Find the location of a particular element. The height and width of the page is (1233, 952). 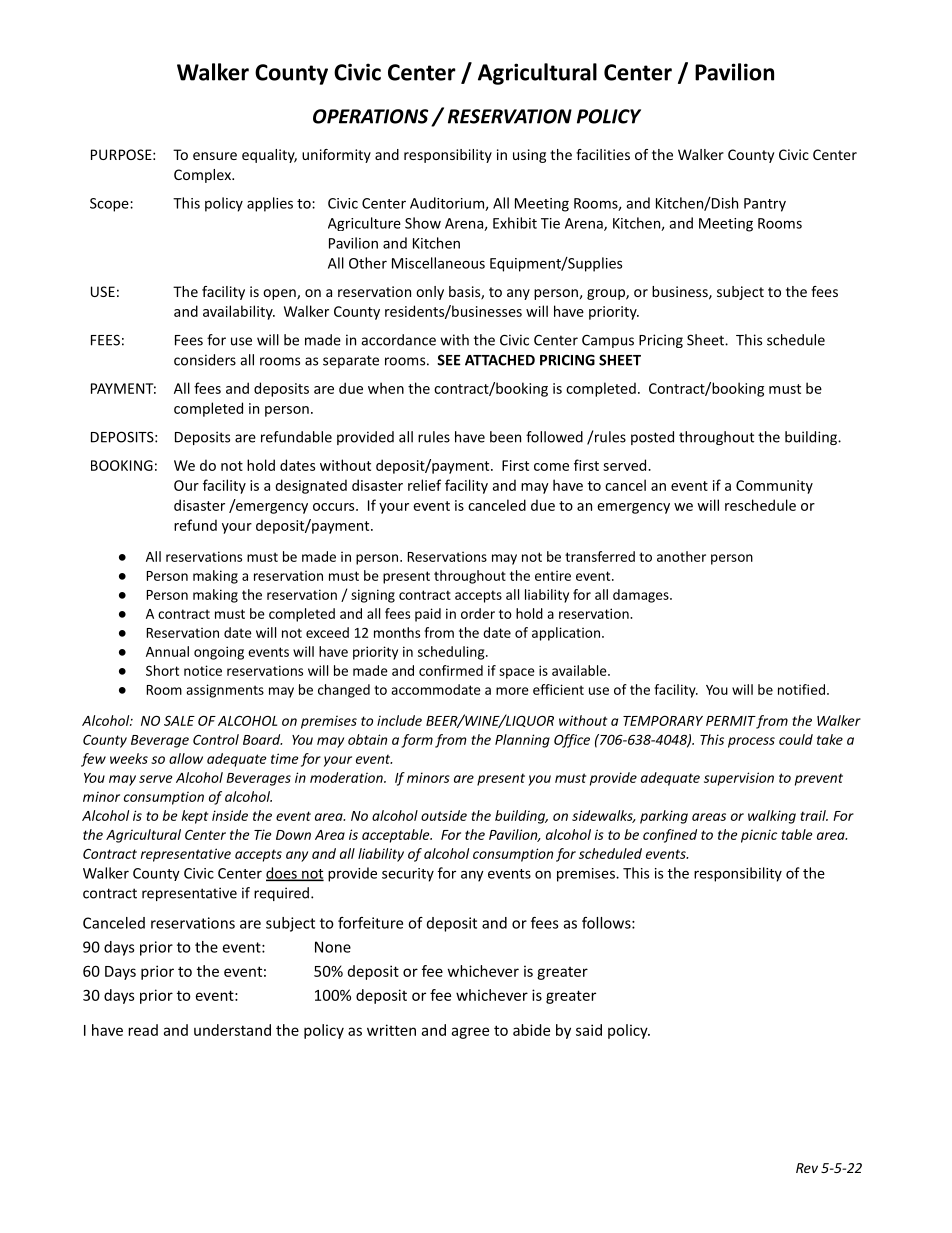

ensure is located at coordinates (215, 156).
